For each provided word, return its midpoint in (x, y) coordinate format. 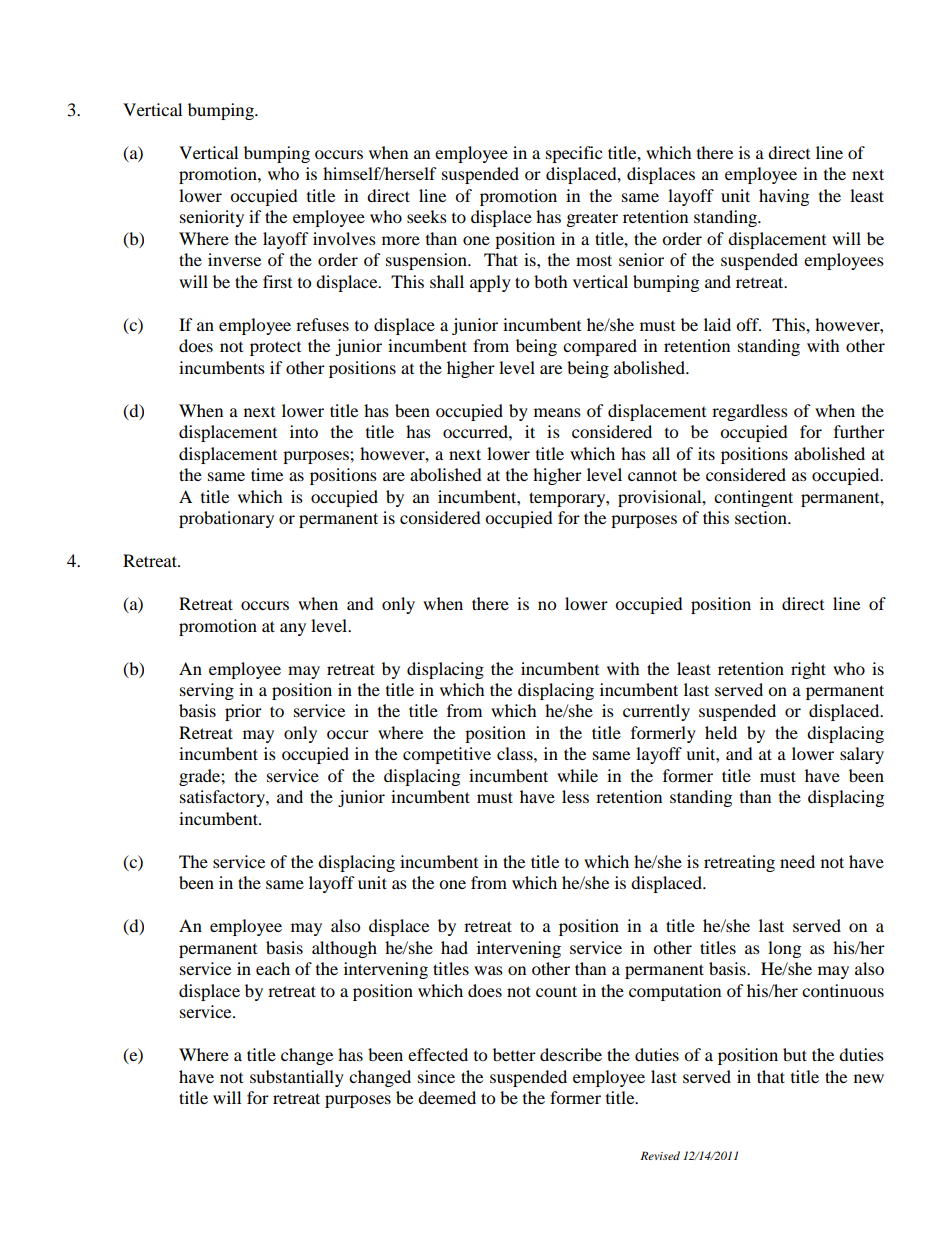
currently (656, 712)
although (344, 949)
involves (344, 238)
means (557, 412)
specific (574, 154)
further (859, 431)
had (454, 947)
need (797, 861)
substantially (297, 1078)
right (808, 670)
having (784, 197)
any (293, 629)
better (514, 1054)
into (304, 431)
